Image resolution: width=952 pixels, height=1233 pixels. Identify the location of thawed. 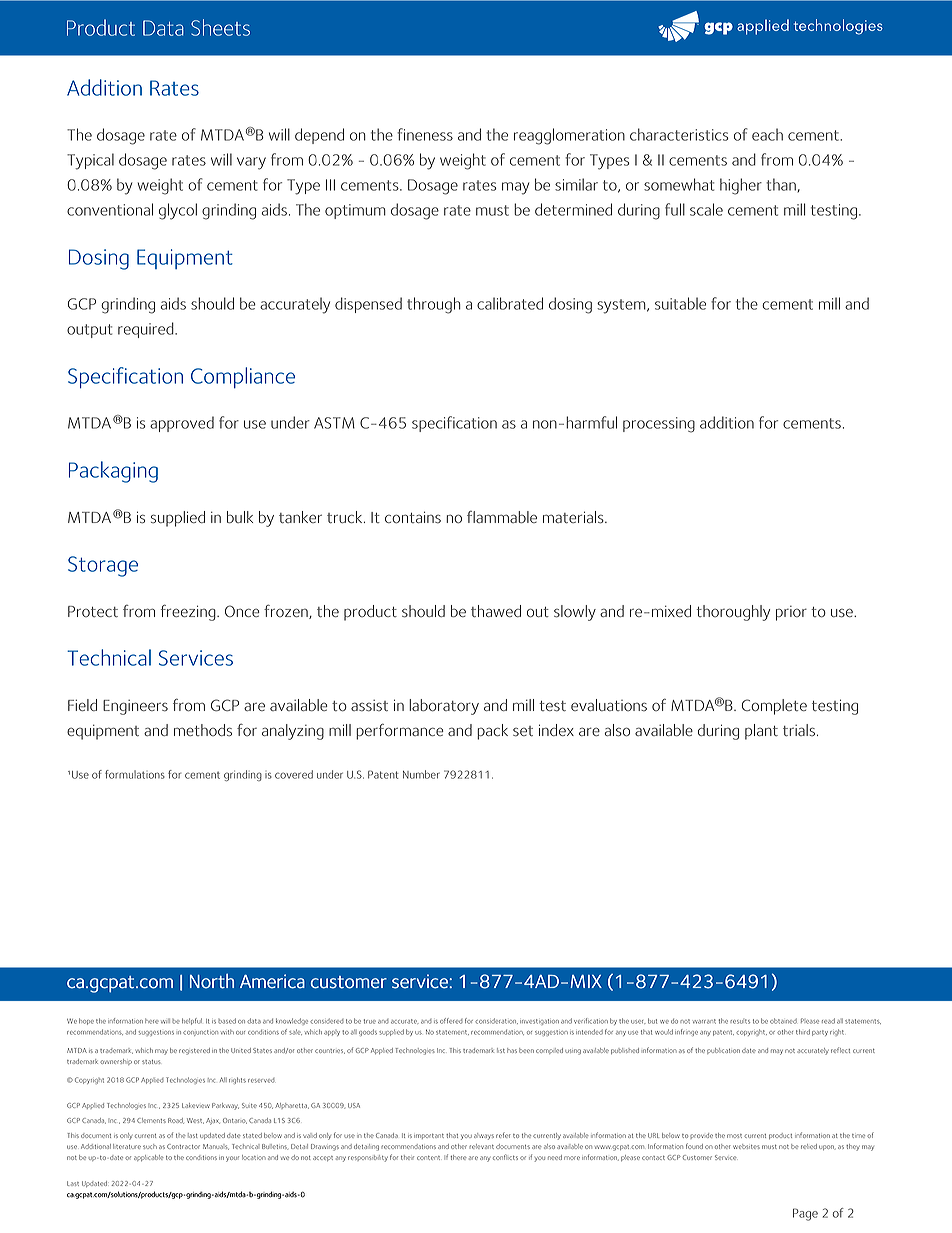
(496, 611).
